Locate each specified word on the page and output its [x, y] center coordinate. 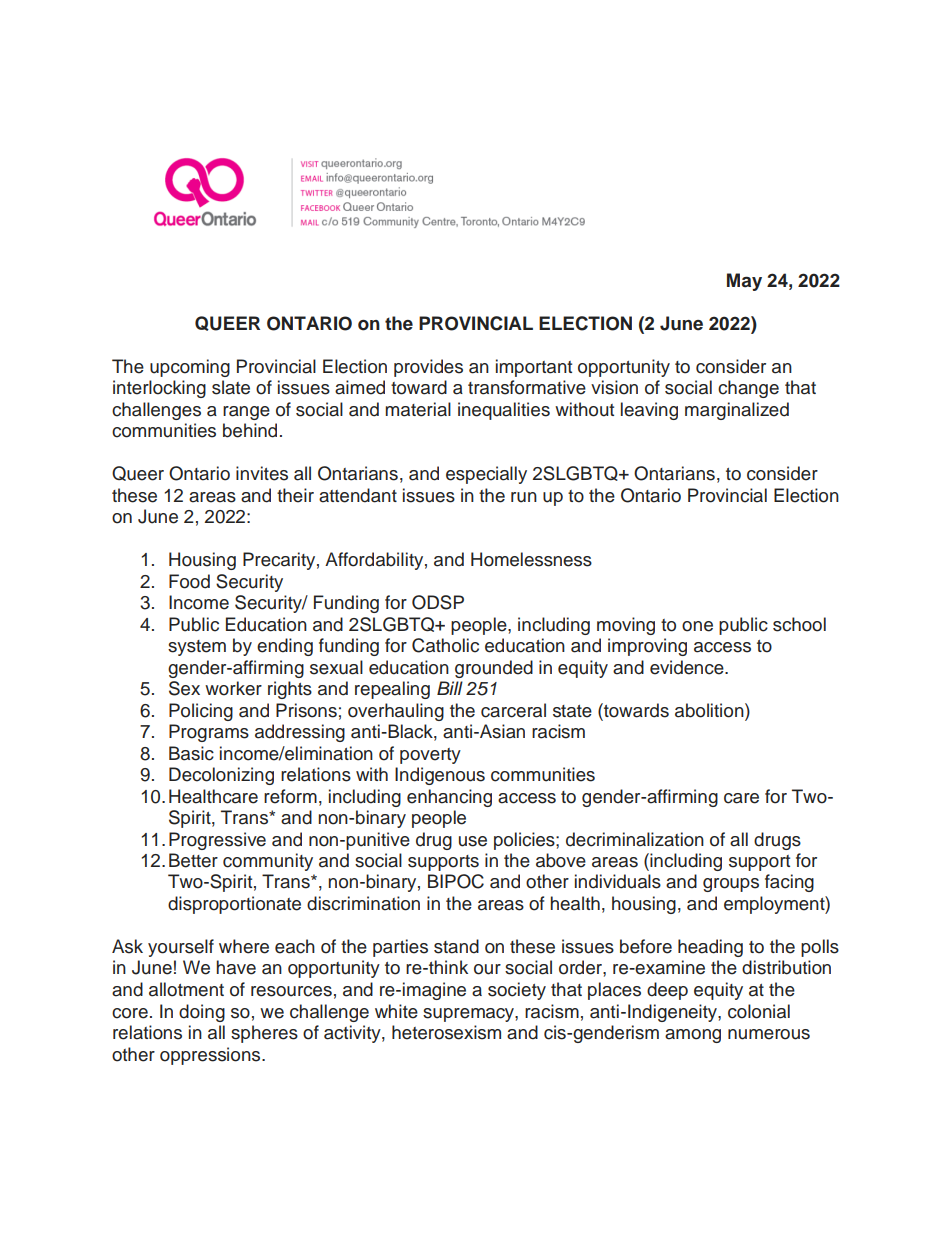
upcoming [190, 368]
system [197, 648]
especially [486, 475]
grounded [494, 669]
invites [262, 473]
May [744, 282]
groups [731, 885]
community [268, 862]
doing [202, 1013]
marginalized [737, 411]
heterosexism [446, 1032]
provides [428, 368]
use [473, 841]
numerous [769, 1034]
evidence [688, 667]
